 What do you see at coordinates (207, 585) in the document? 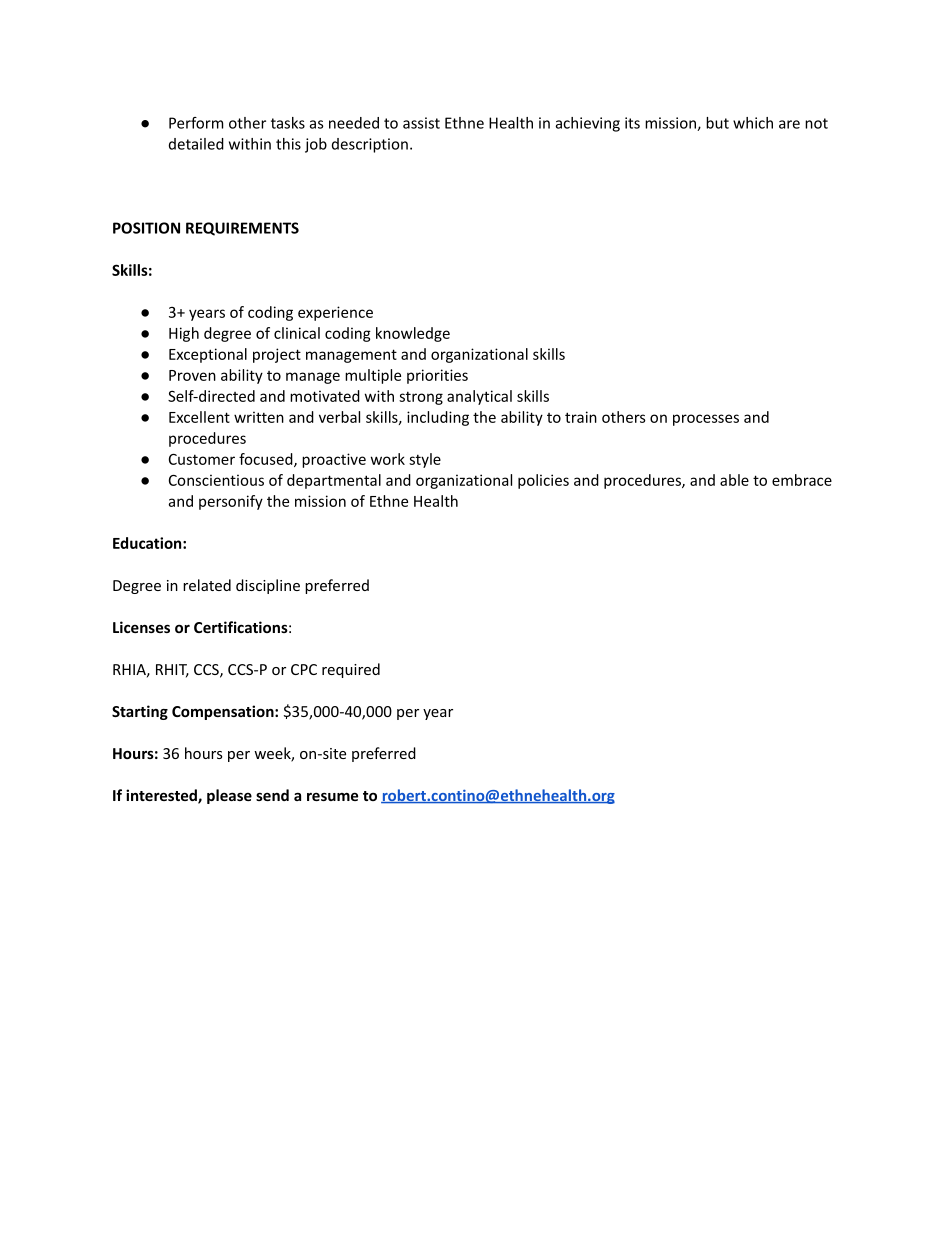
I see `related` at bounding box center [207, 585].
